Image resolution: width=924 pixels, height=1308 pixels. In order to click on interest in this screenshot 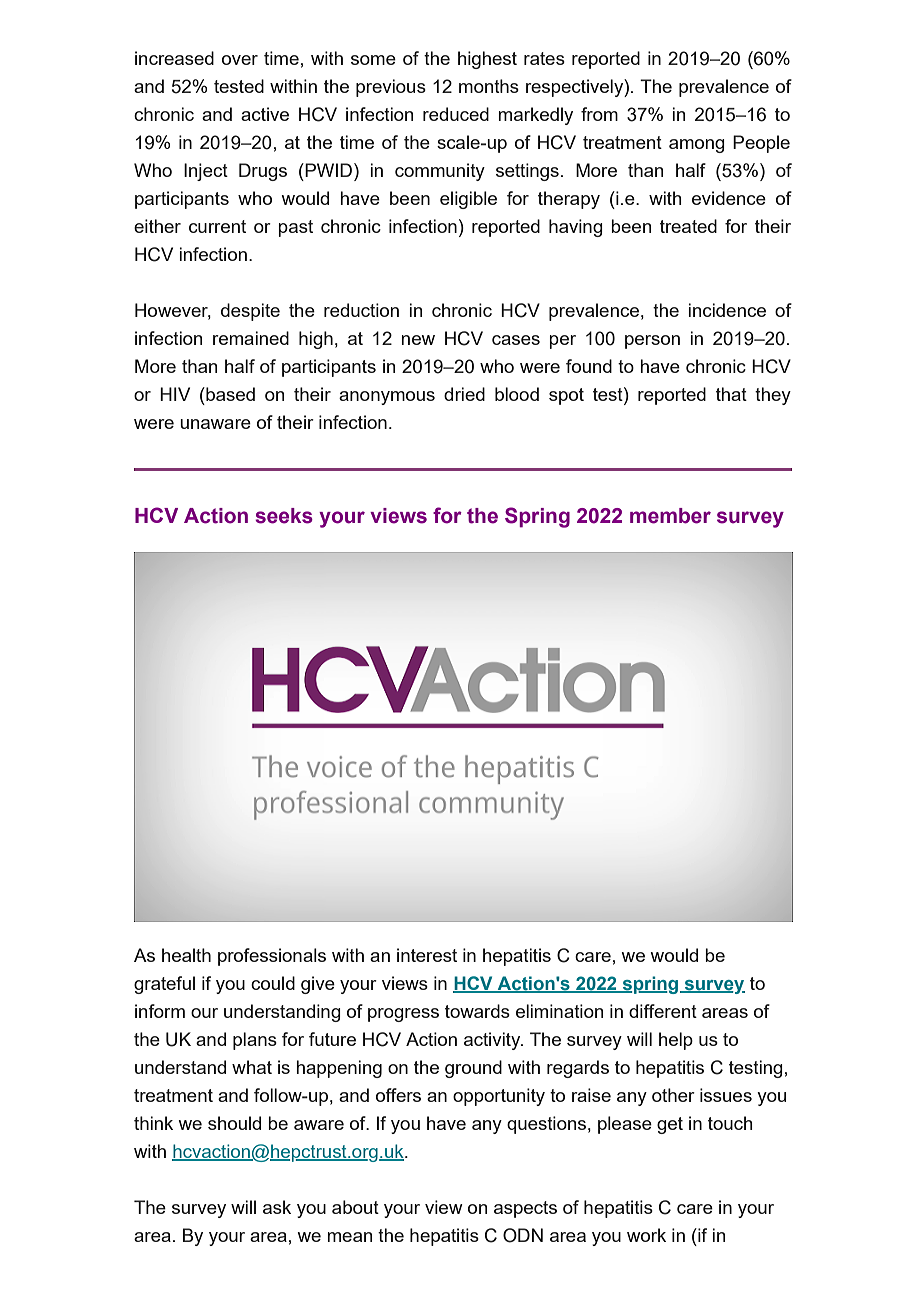, I will do `click(427, 955)`.
